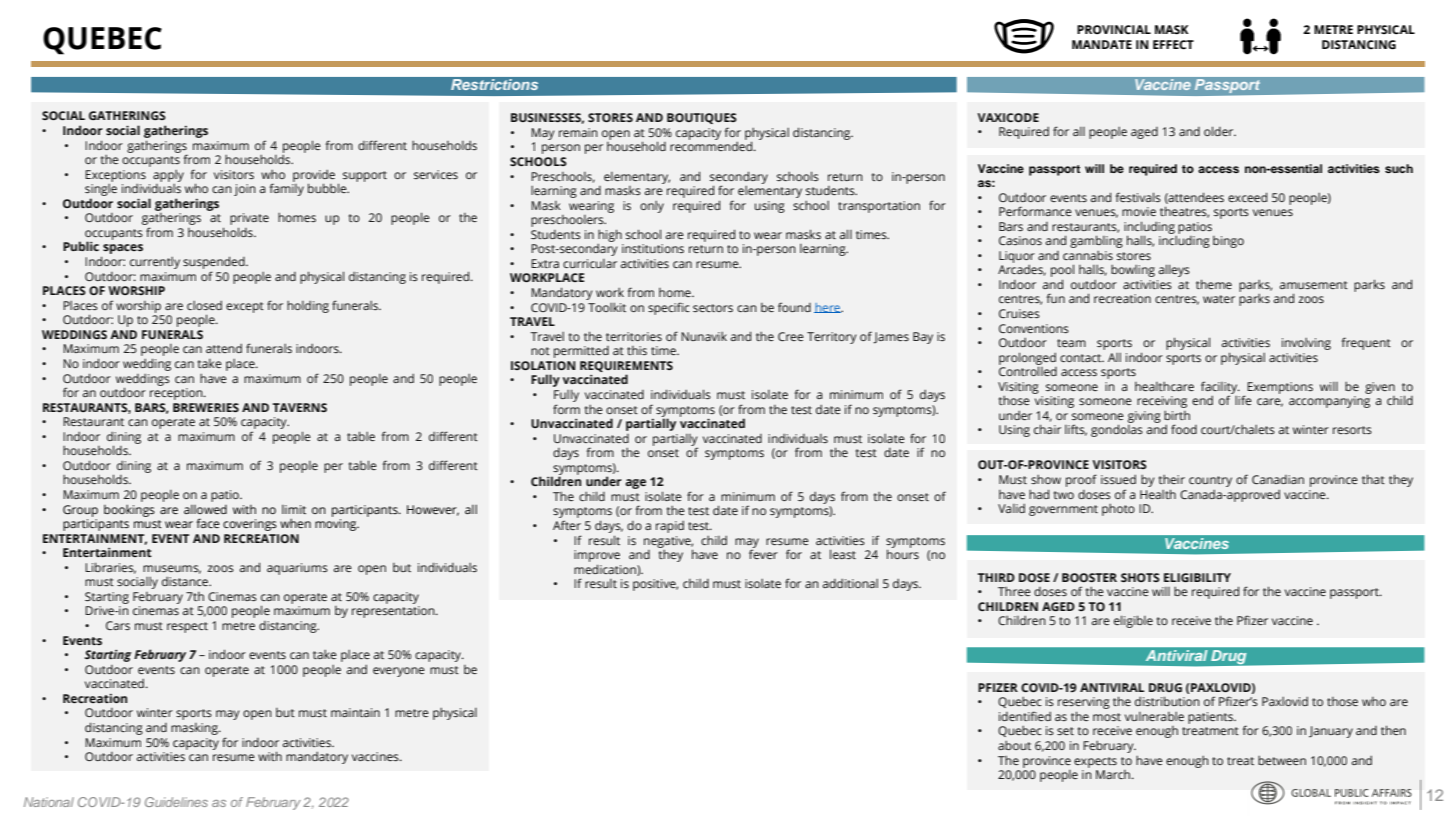 Image resolution: width=1456 pixels, height=819 pixels. I want to click on ELIGIBILITY, so click(1197, 577).
